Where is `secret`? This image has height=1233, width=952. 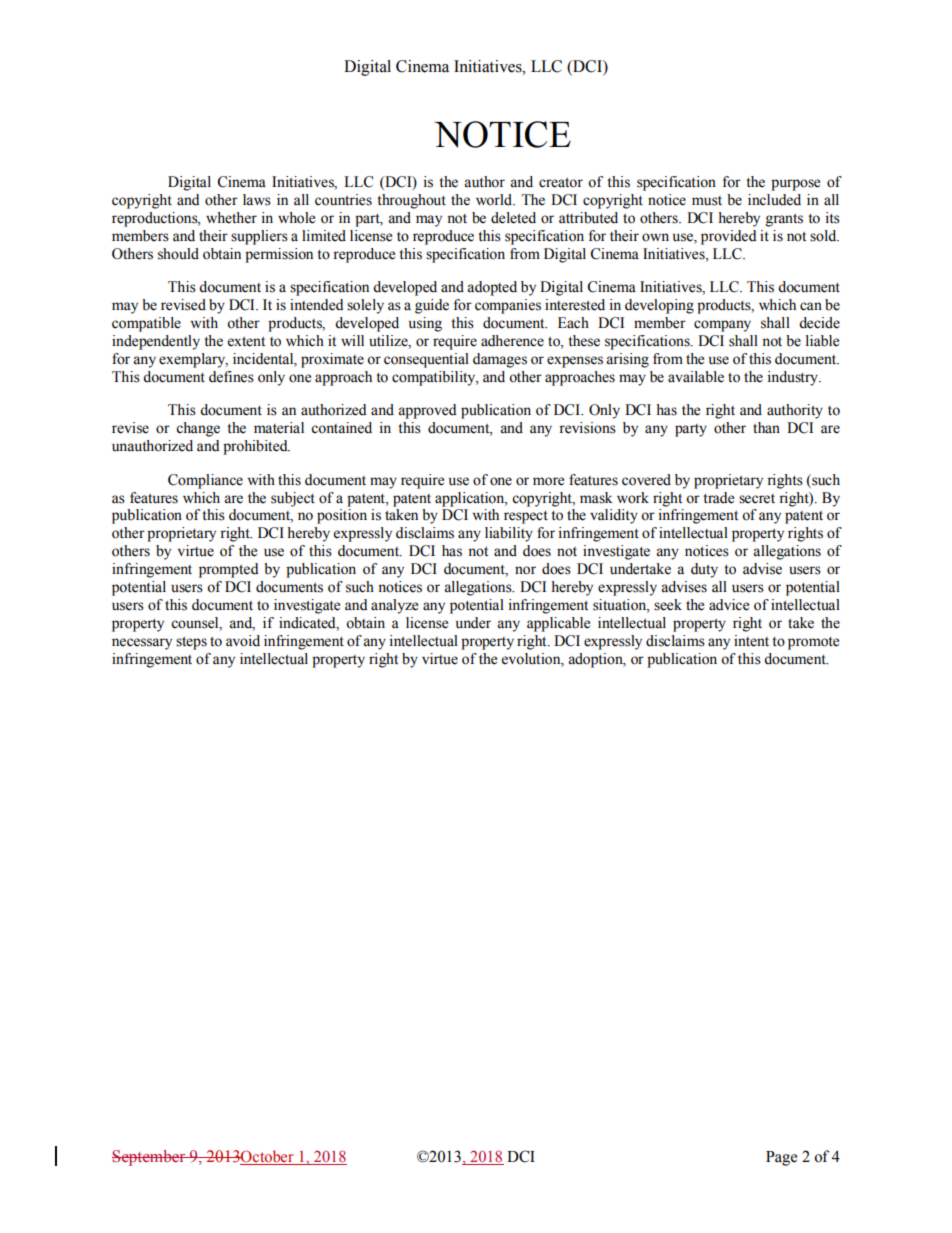 secret is located at coordinates (757, 499).
